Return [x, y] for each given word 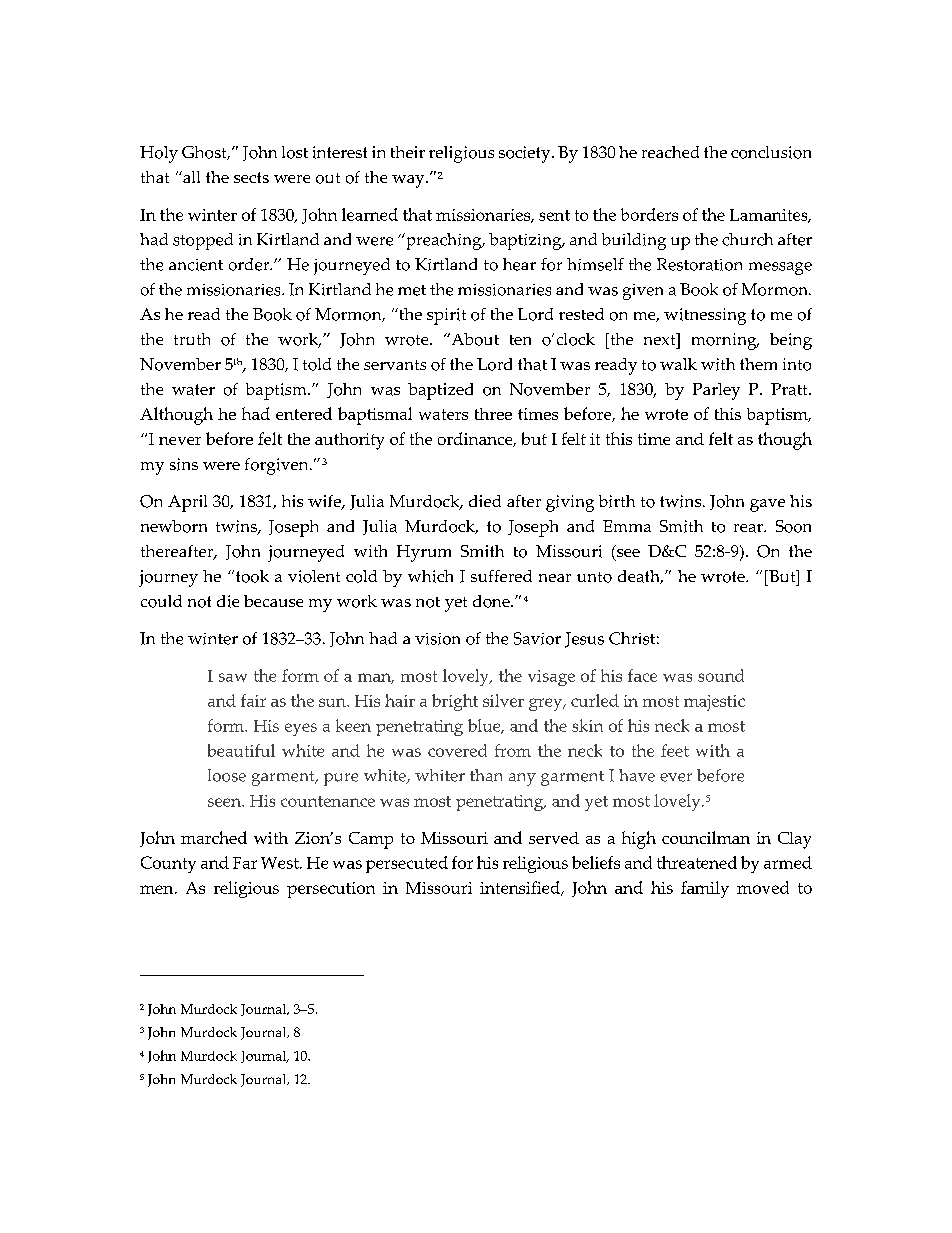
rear [749, 528]
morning [725, 341]
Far [245, 863]
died [485, 501]
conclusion [771, 152]
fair [253, 700]
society [526, 154]
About [474, 339]
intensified [521, 888]
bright [455, 702]
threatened [697, 862]
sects [251, 177]
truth [192, 339]
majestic [714, 703]
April [187, 503]
